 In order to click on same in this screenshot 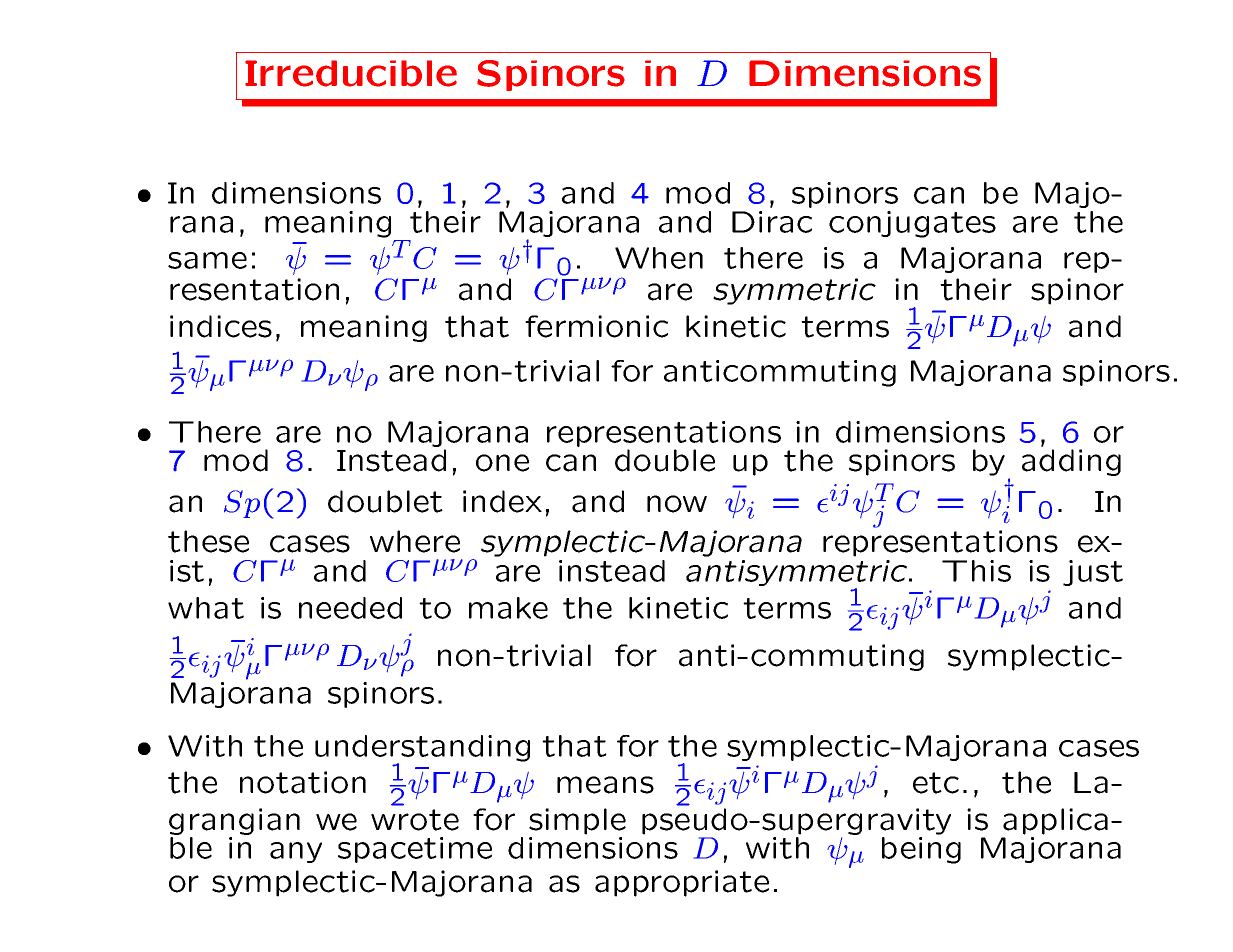, I will do `click(207, 260)`.
